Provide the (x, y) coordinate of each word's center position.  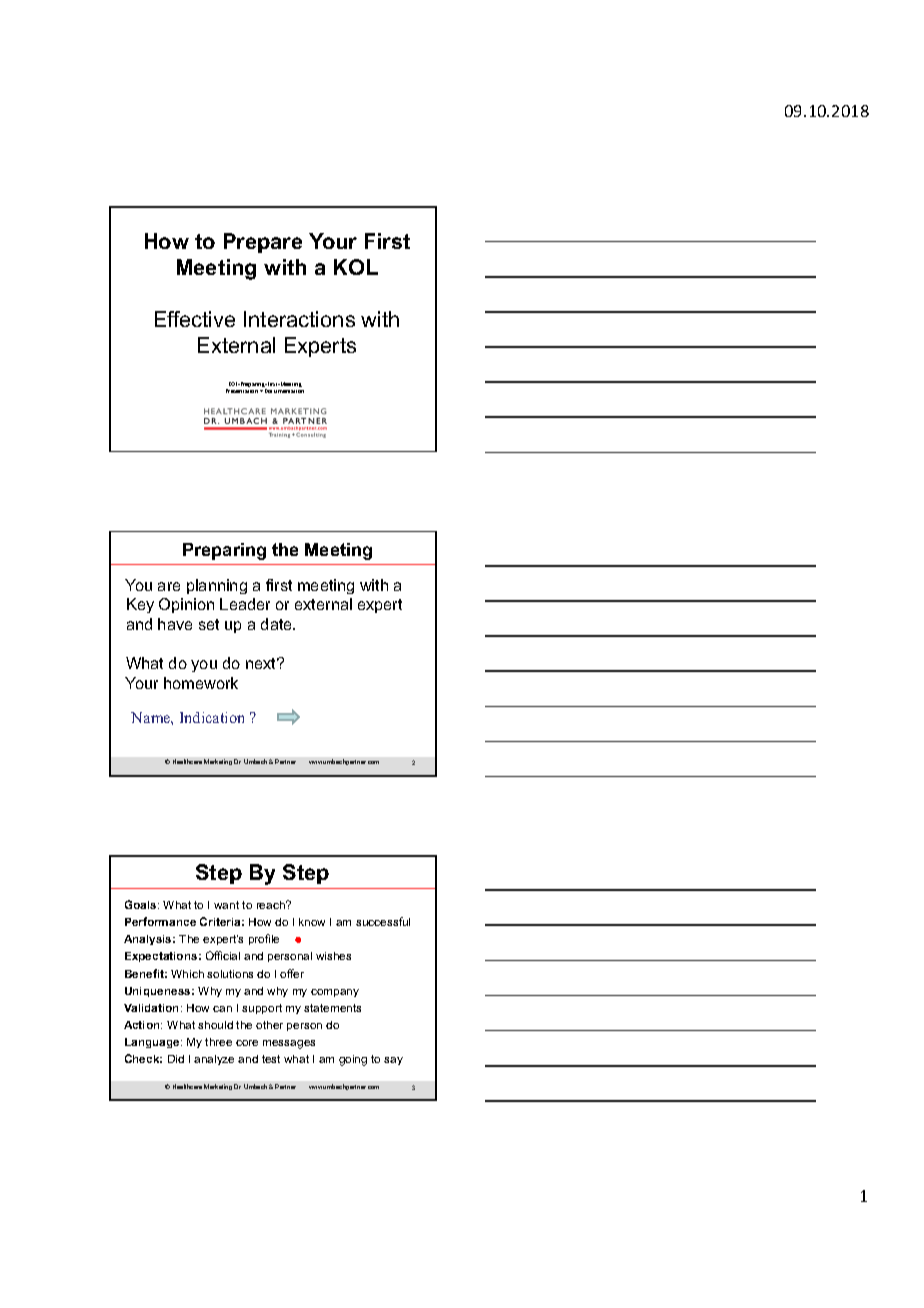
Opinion (186, 605)
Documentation (284, 391)
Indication (212, 717)
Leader (245, 604)
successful (383, 921)
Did (176, 1059)
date (278, 624)
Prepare (263, 243)
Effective (195, 319)
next (262, 663)
